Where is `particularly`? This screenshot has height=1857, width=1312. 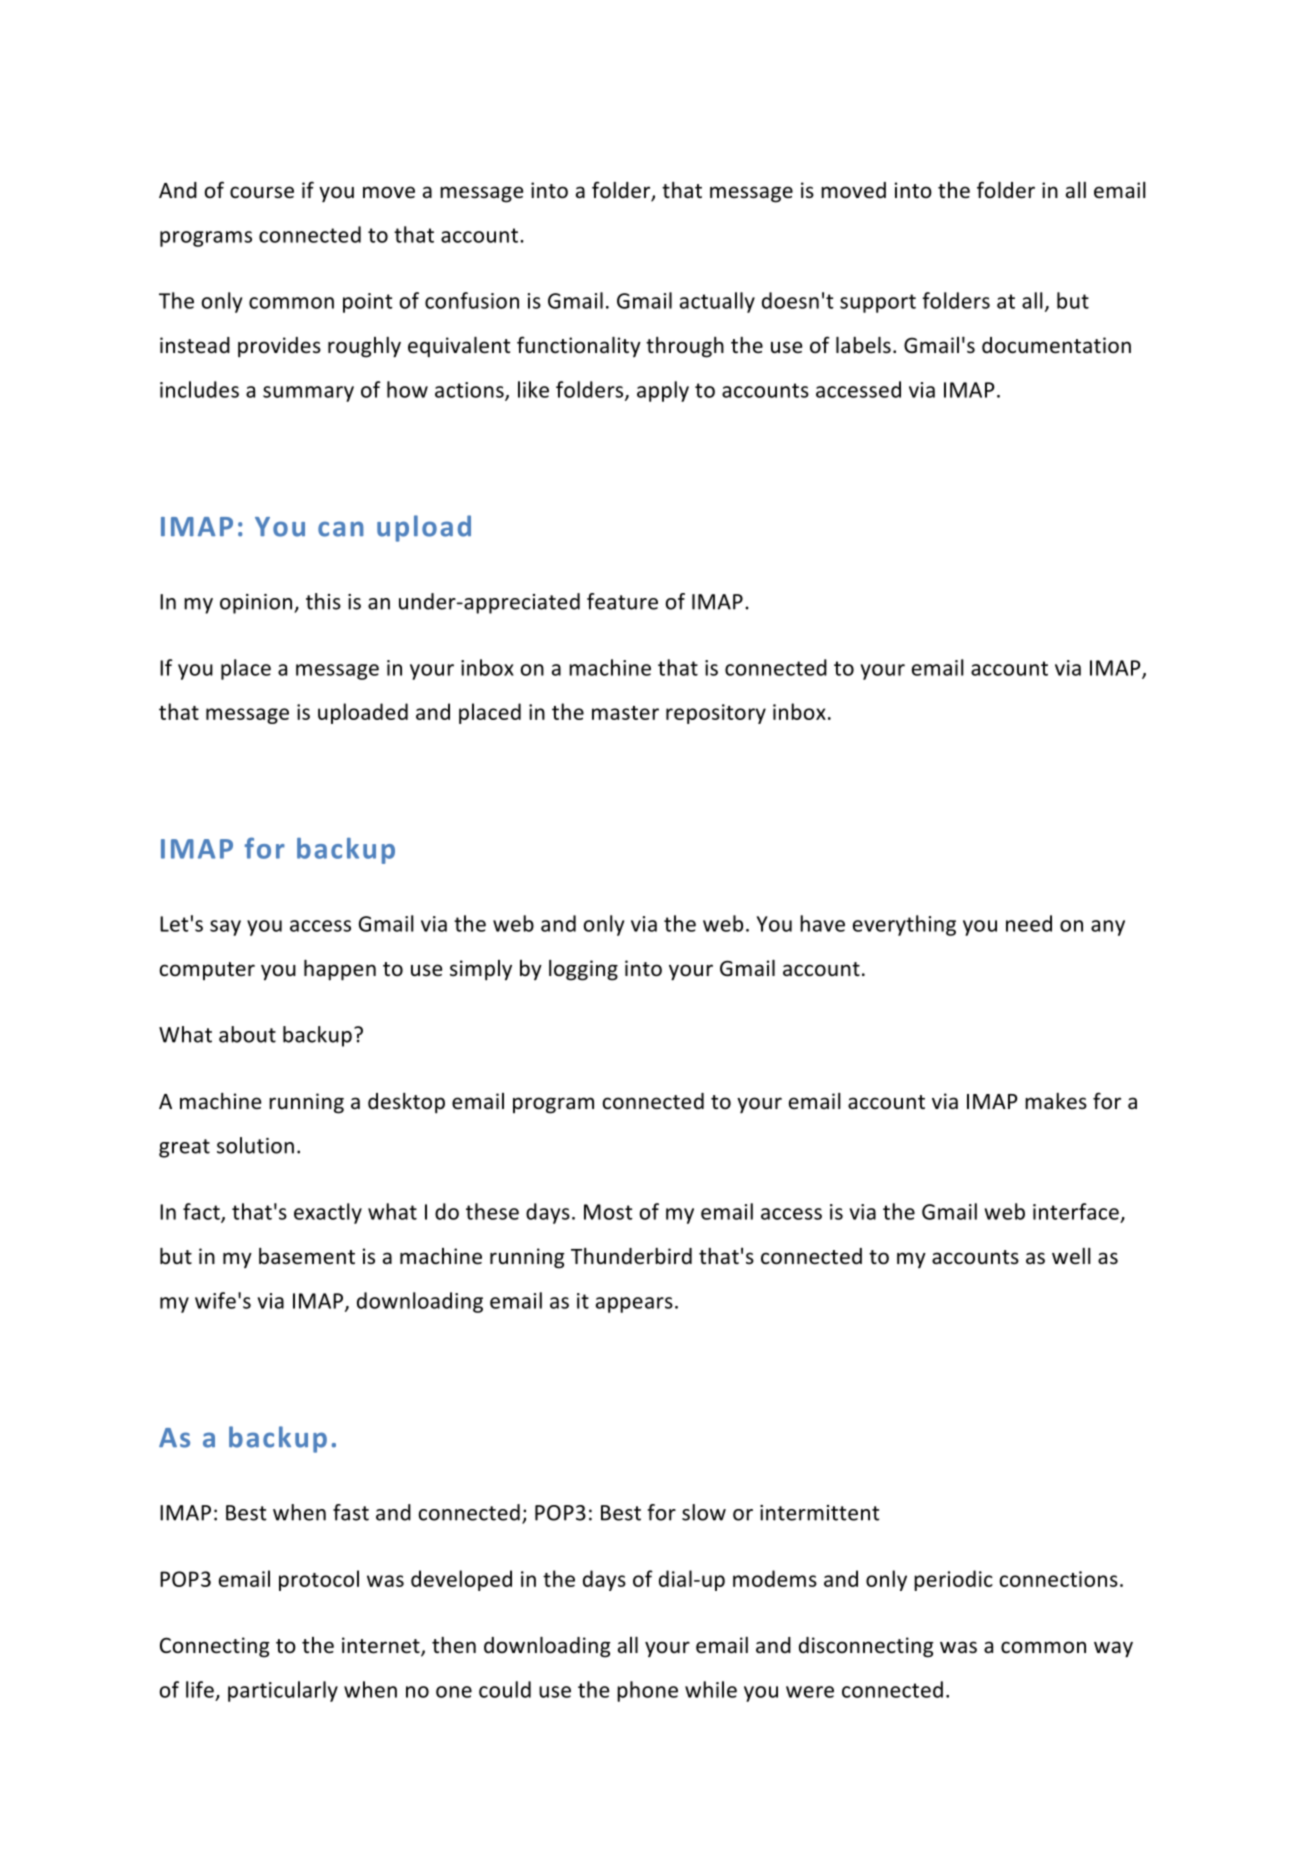 particularly is located at coordinates (283, 1691).
